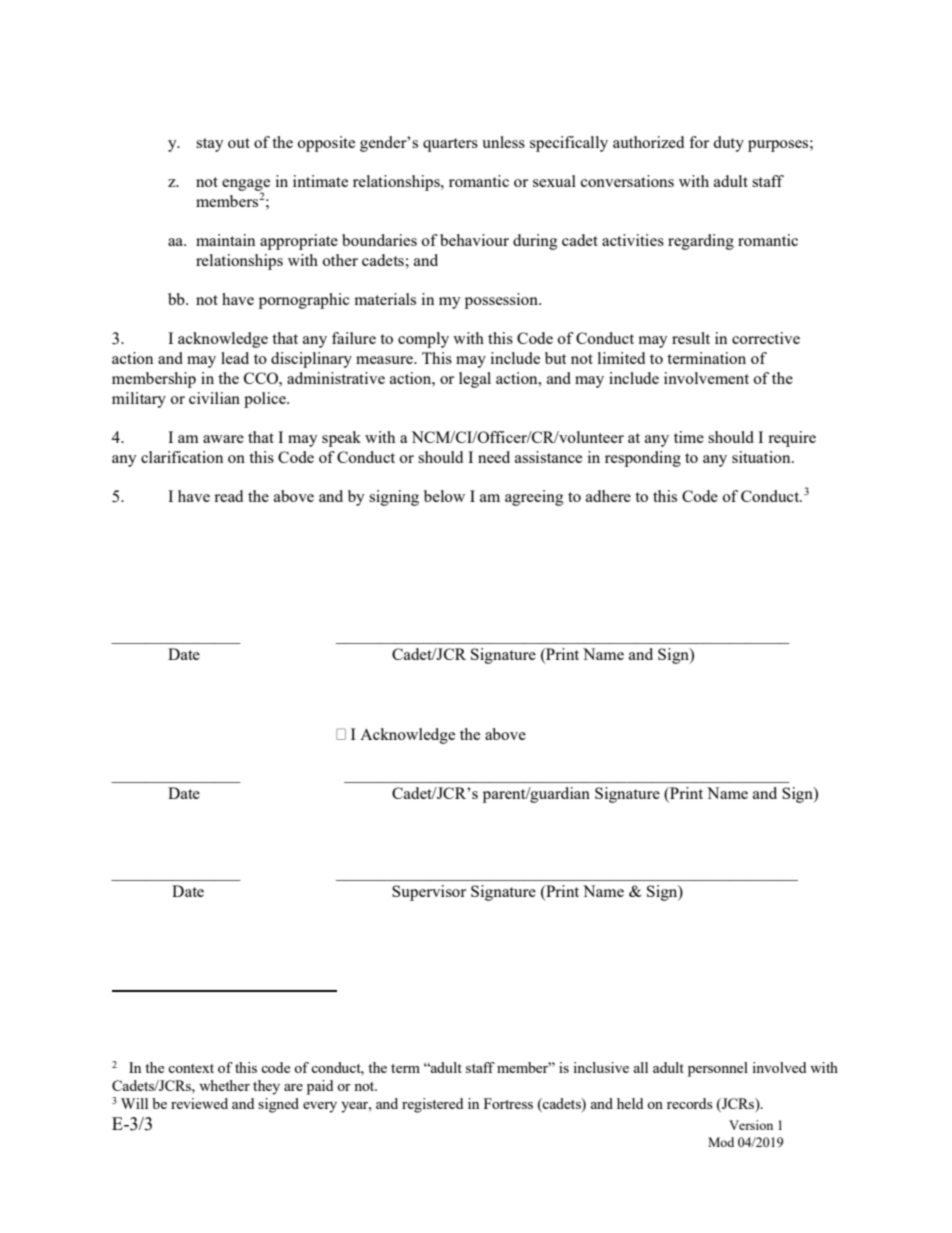 The image size is (952, 1233). What do you see at coordinates (210, 145) in the document?
I see `stay` at bounding box center [210, 145].
